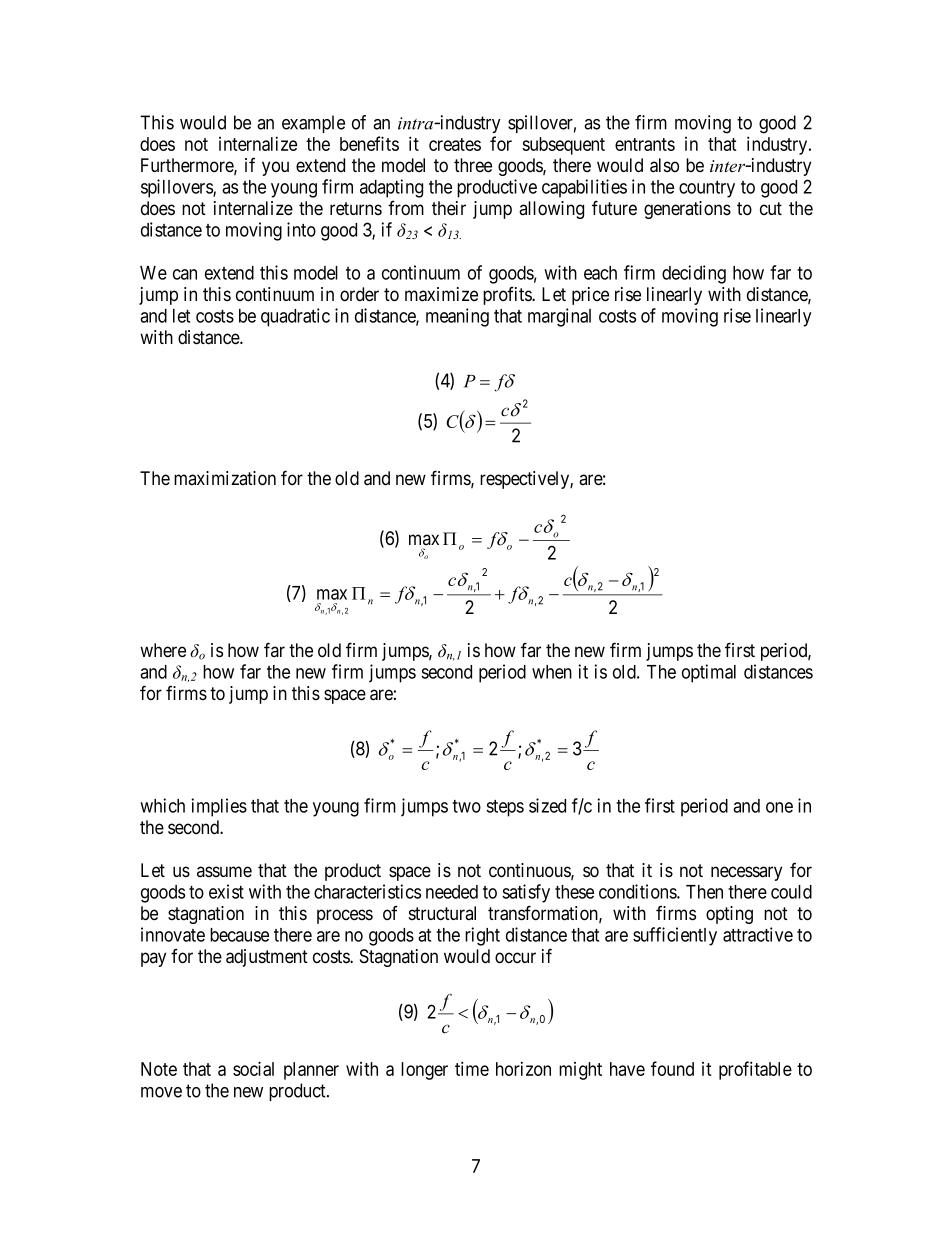 The image size is (952, 1233). What do you see at coordinates (313, 124) in the screenshot?
I see `example` at bounding box center [313, 124].
